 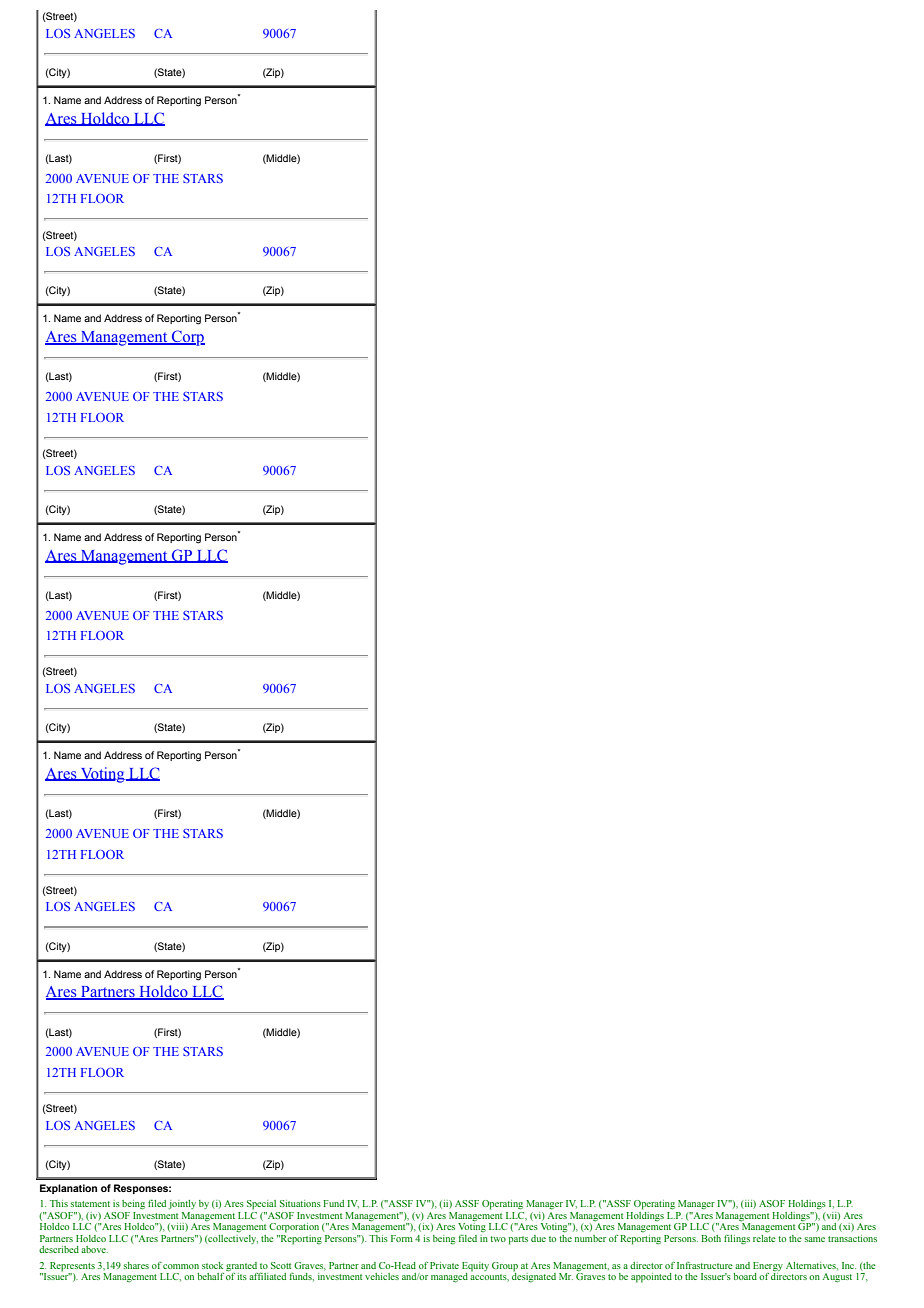 What do you see at coordinates (210, 1276) in the image?
I see `behalf` at bounding box center [210, 1276].
